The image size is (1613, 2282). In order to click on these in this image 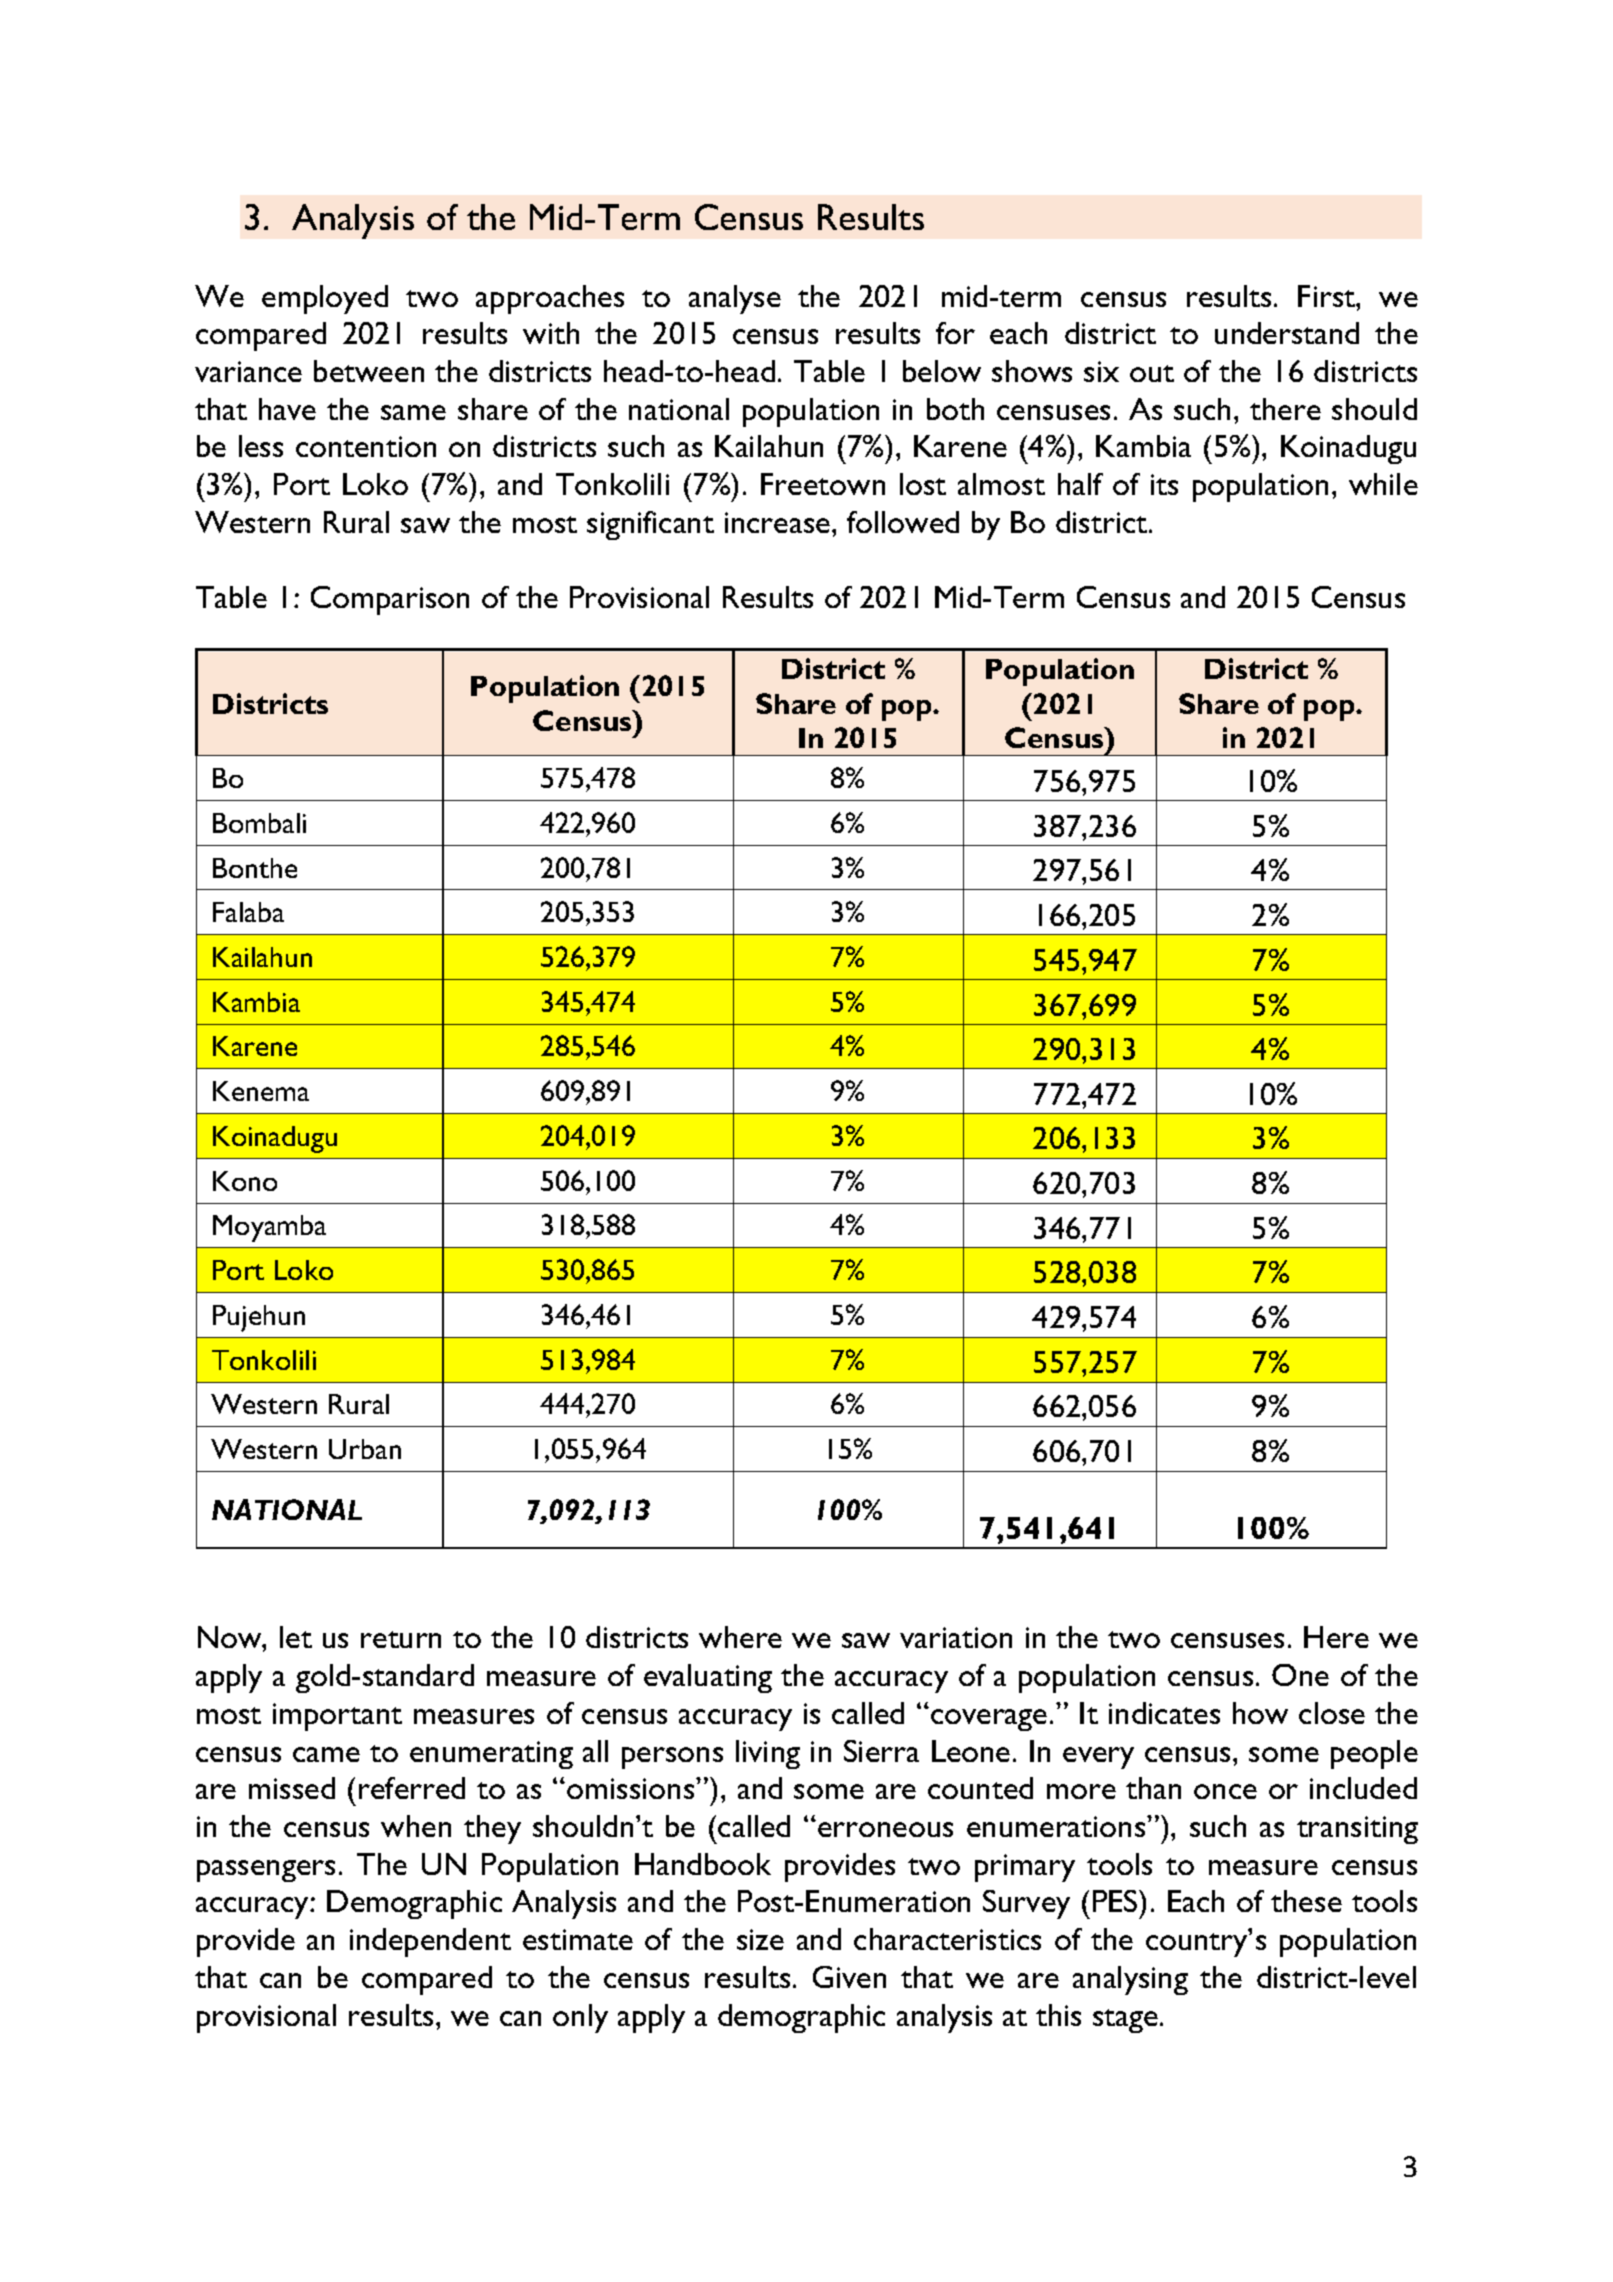, I will do `click(1306, 1901)`.
